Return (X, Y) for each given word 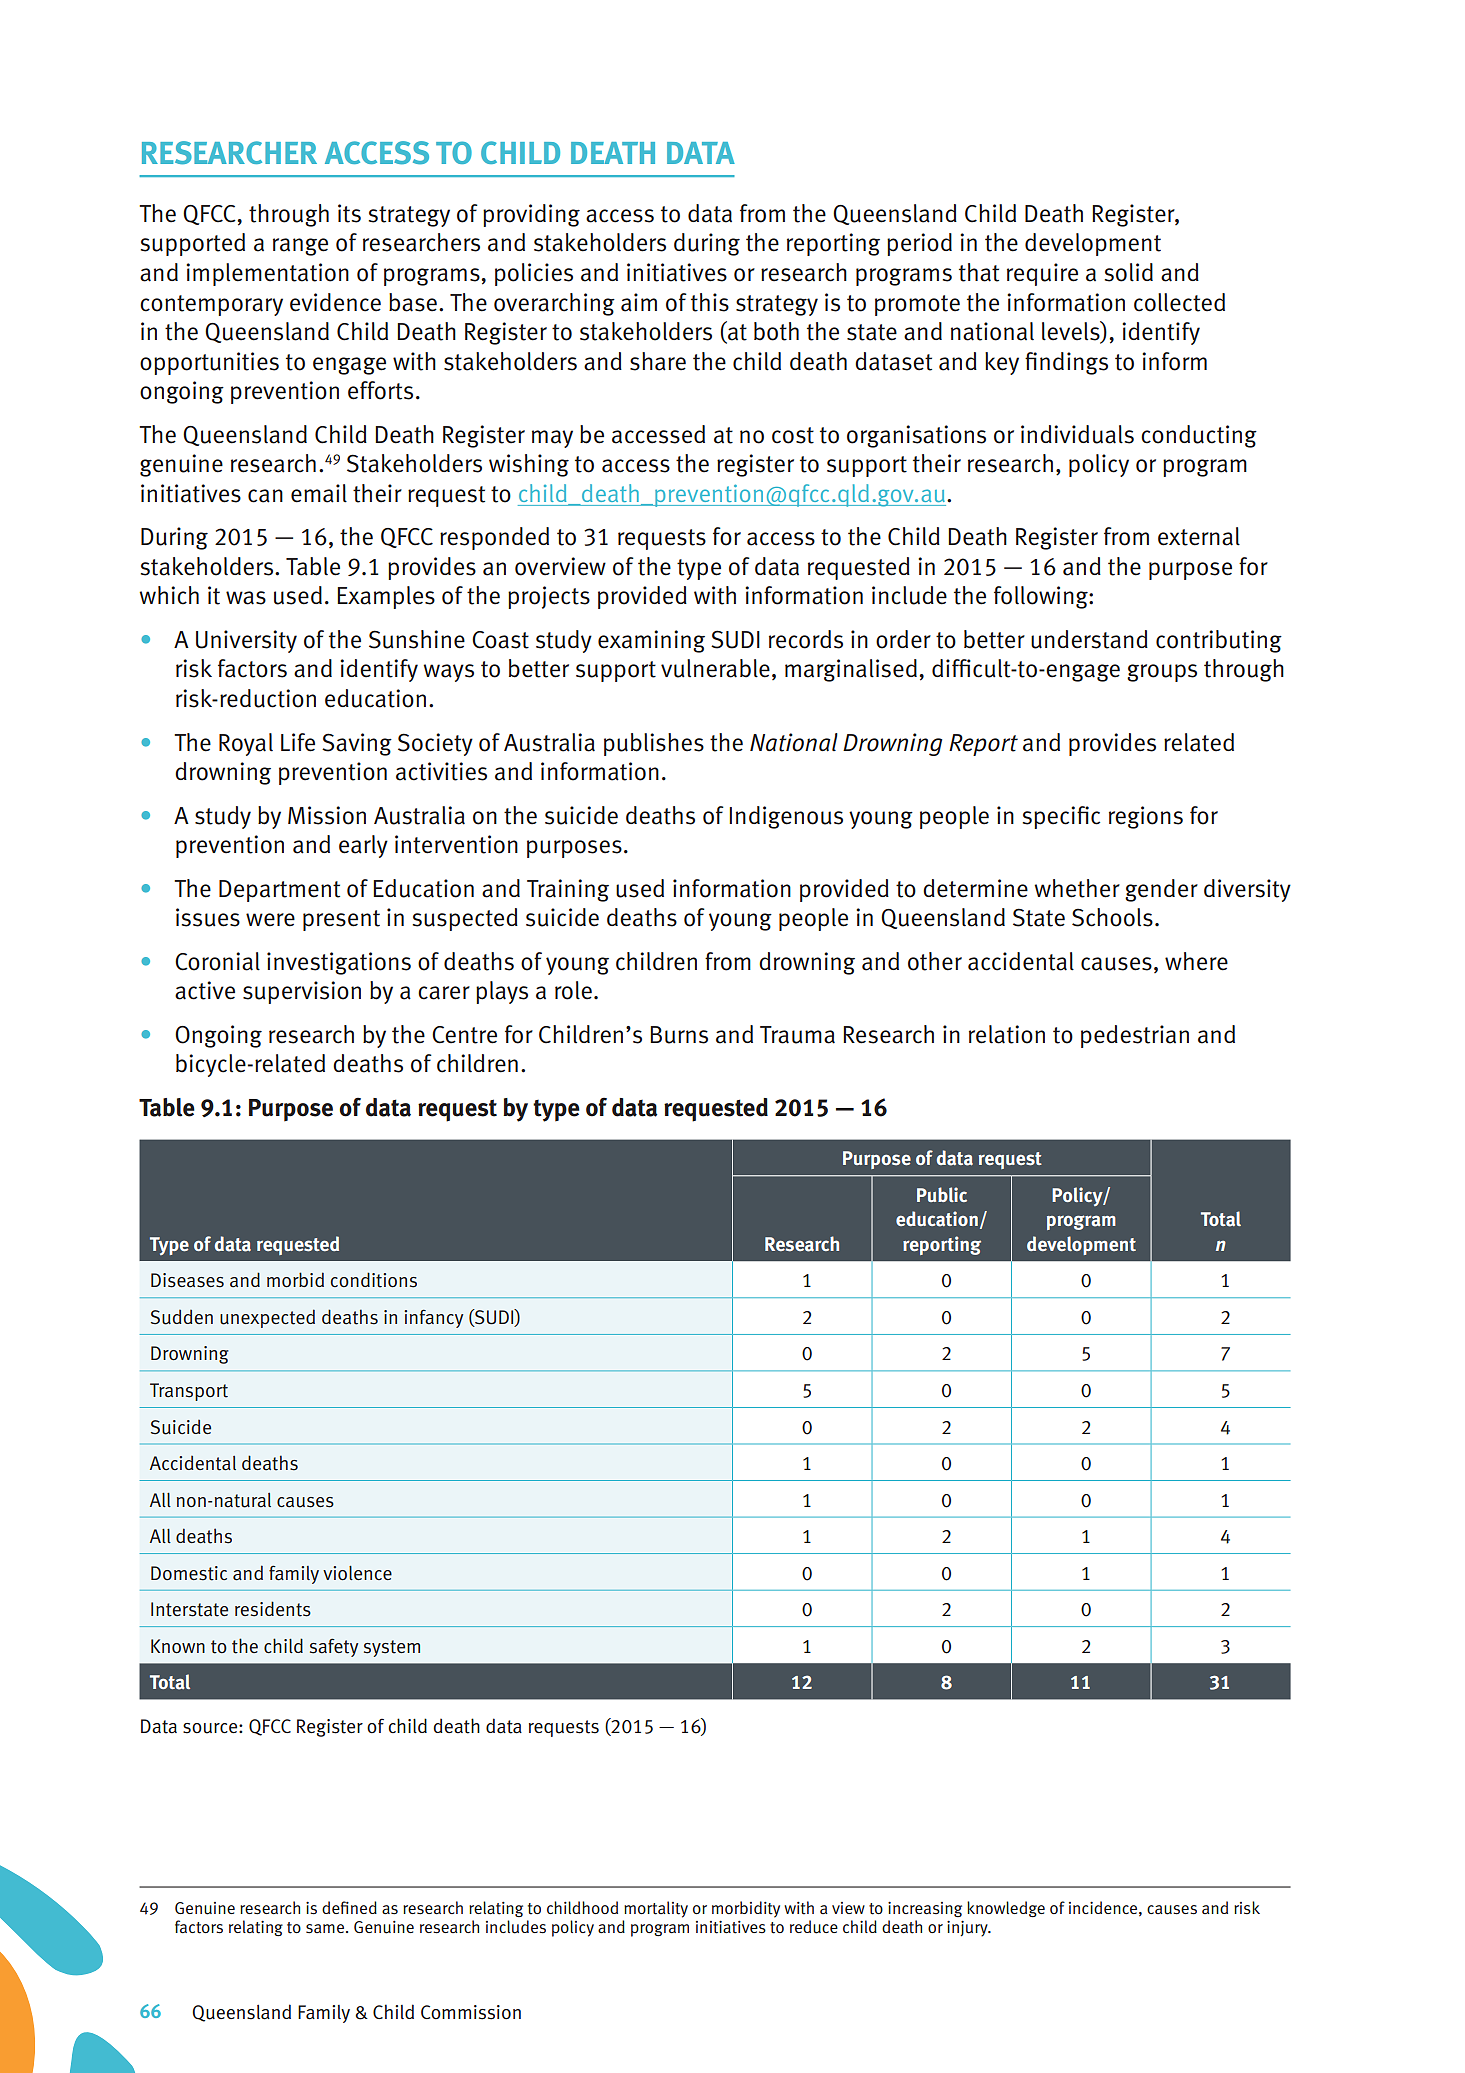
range (300, 247)
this (710, 302)
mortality (656, 1909)
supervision (302, 992)
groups (1162, 673)
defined (349, 1907)
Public (942, 1194)
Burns (679, 1035)
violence (357, 1573)
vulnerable (715, 668)
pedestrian (1135, 1036)
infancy (433, 1318)
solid (1128, 272)
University (246, 641)
